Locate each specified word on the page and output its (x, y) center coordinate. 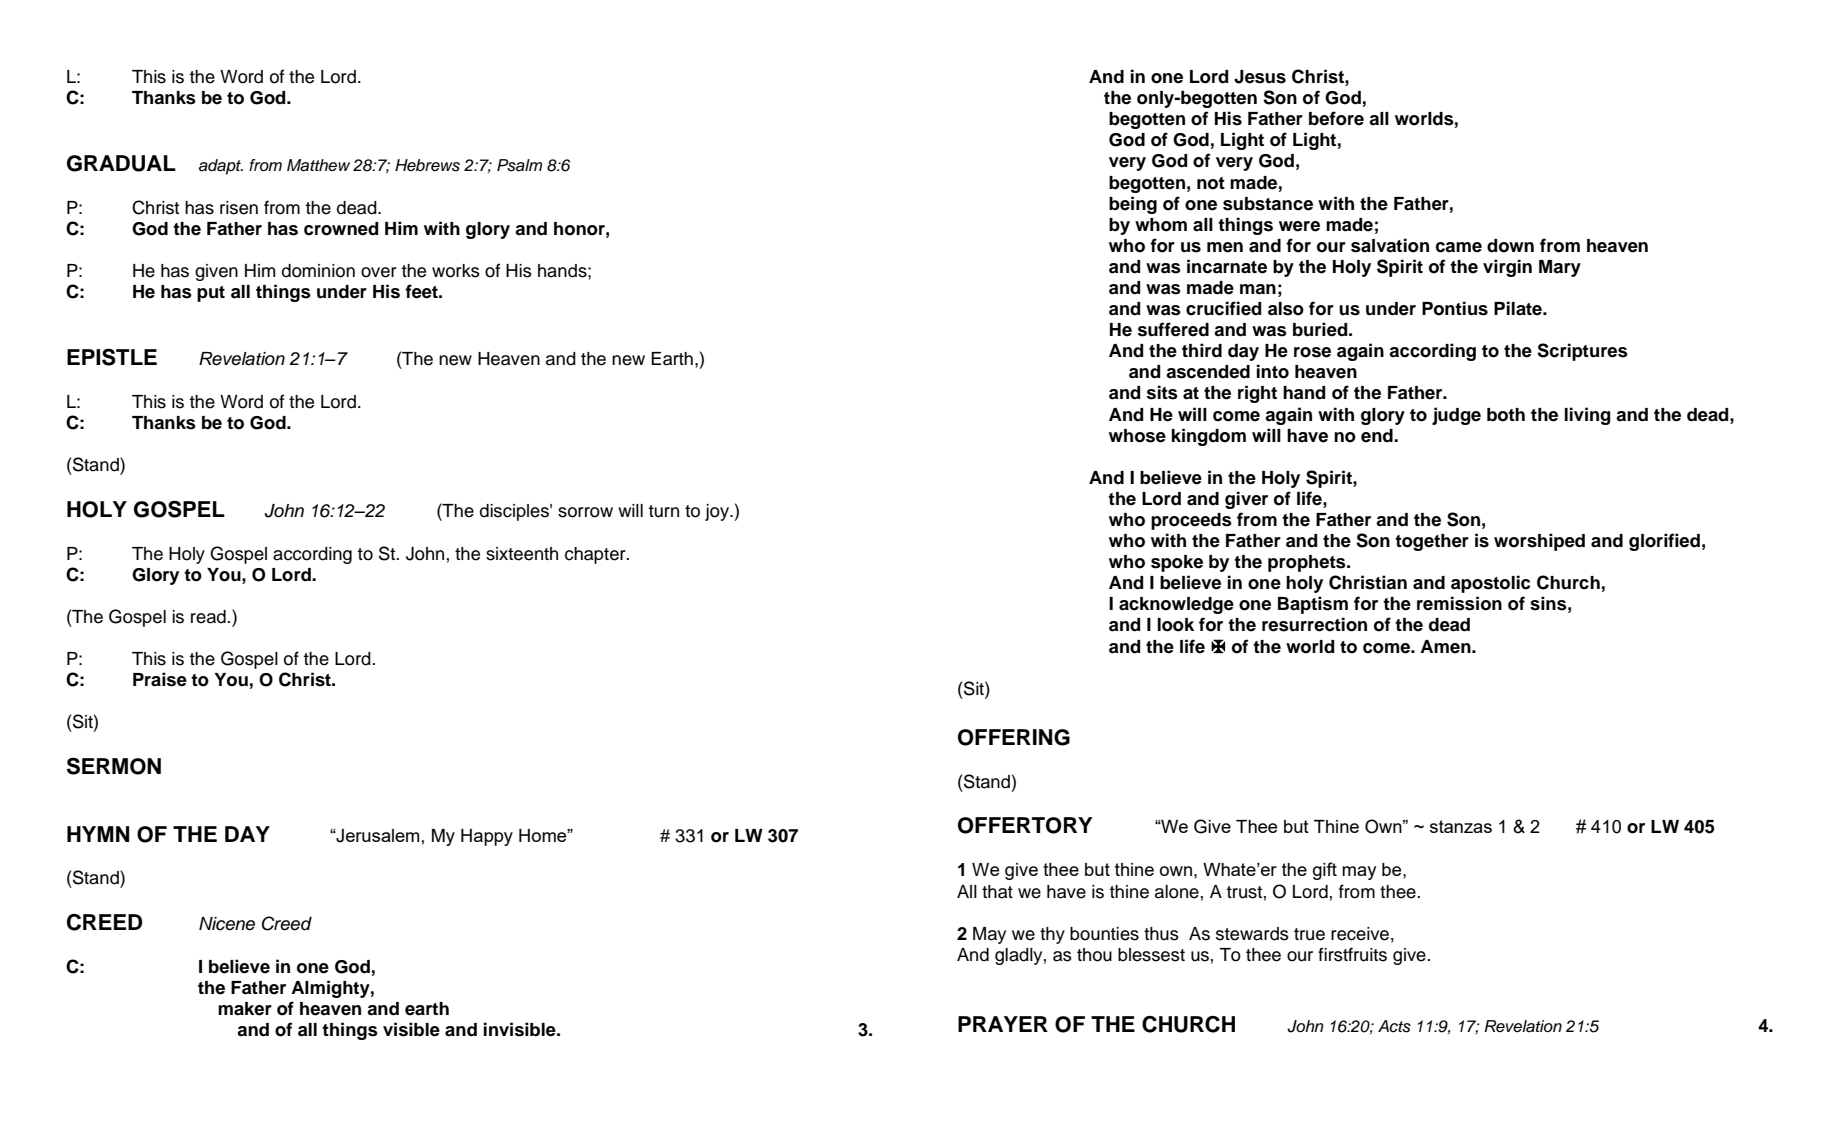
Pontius (1455, 308)
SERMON (114, 766)
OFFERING (1014, 737)
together (1432, 542)
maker (245, 1009)
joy (718, 512)
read (209, 617)
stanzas (1461, 826)
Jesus (1260, 77)
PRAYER (1003, 1024)
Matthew (318, 165)
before (1336, 118)
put (211, 294)
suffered (1173, 329)
